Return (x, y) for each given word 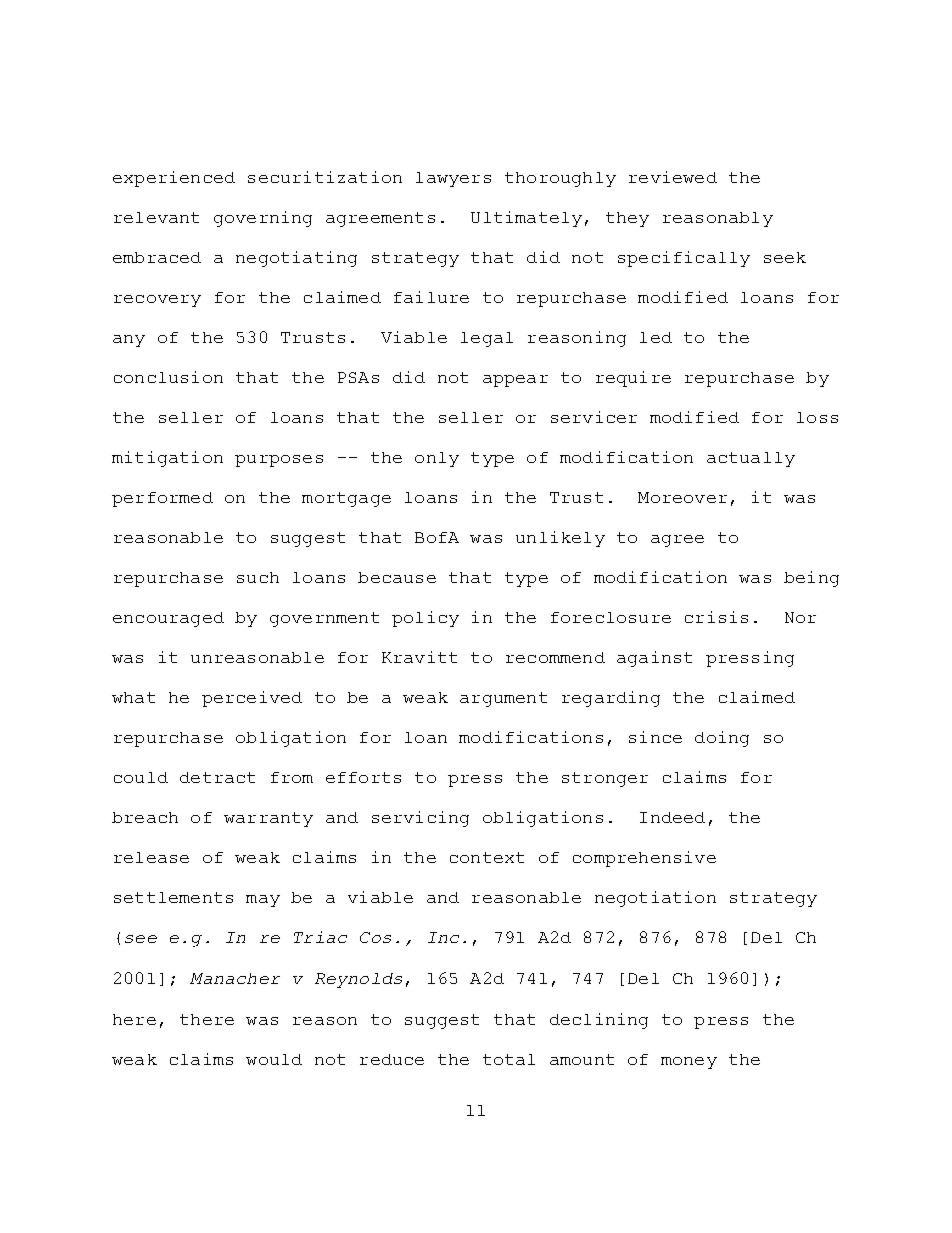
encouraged (168, 619)
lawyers (453, 179)
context (487, 857)
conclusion (168, 377)
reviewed (673, 177)
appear (515, 381)
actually (751, 459)
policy (425, 619)
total (509, 1059)
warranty (268, 819)
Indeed (672, 817)
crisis (716, 617)
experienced (174, 179)
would (274, 1059)
